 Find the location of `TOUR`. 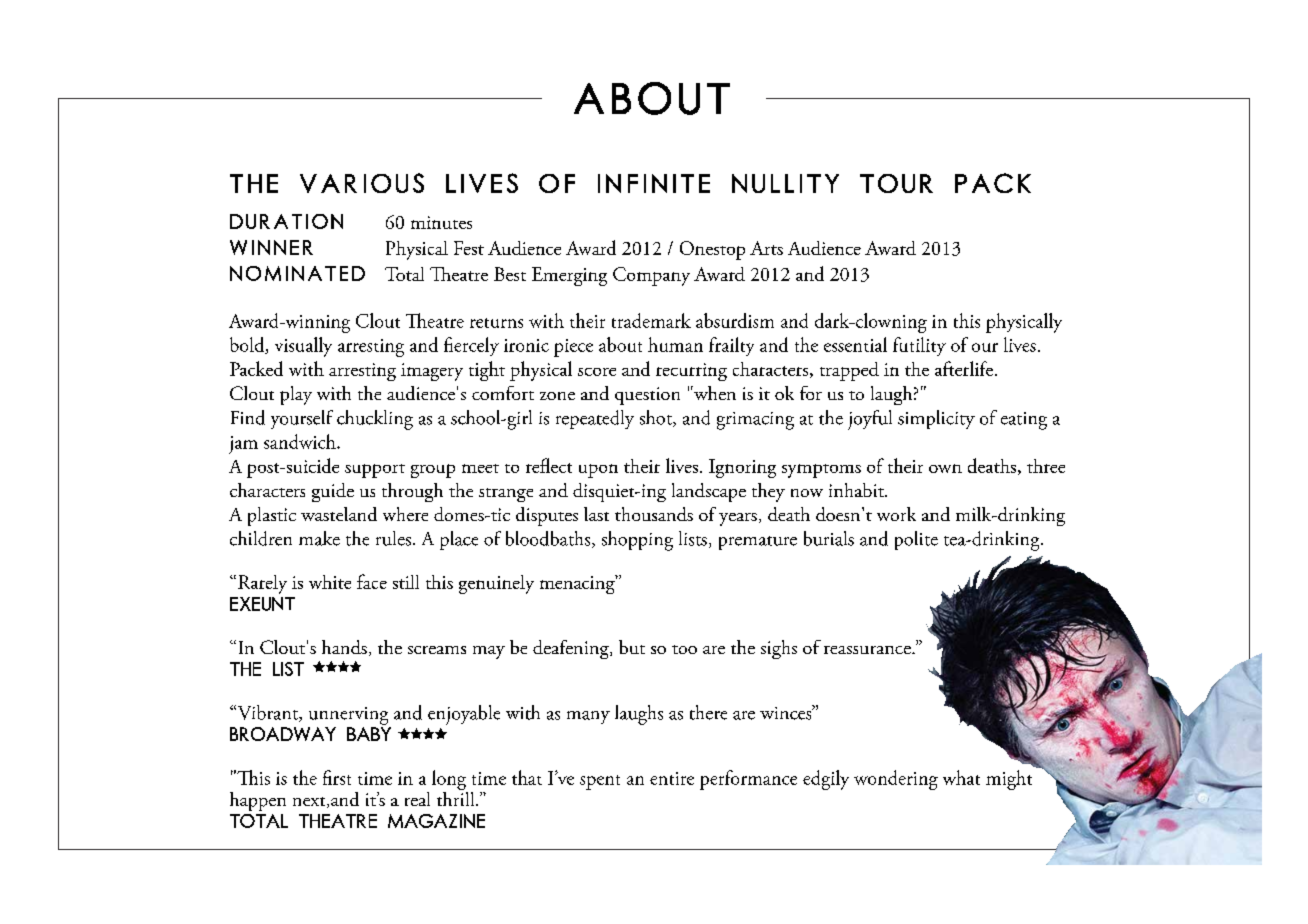

TOUR is located at coordinates (896, 183).
